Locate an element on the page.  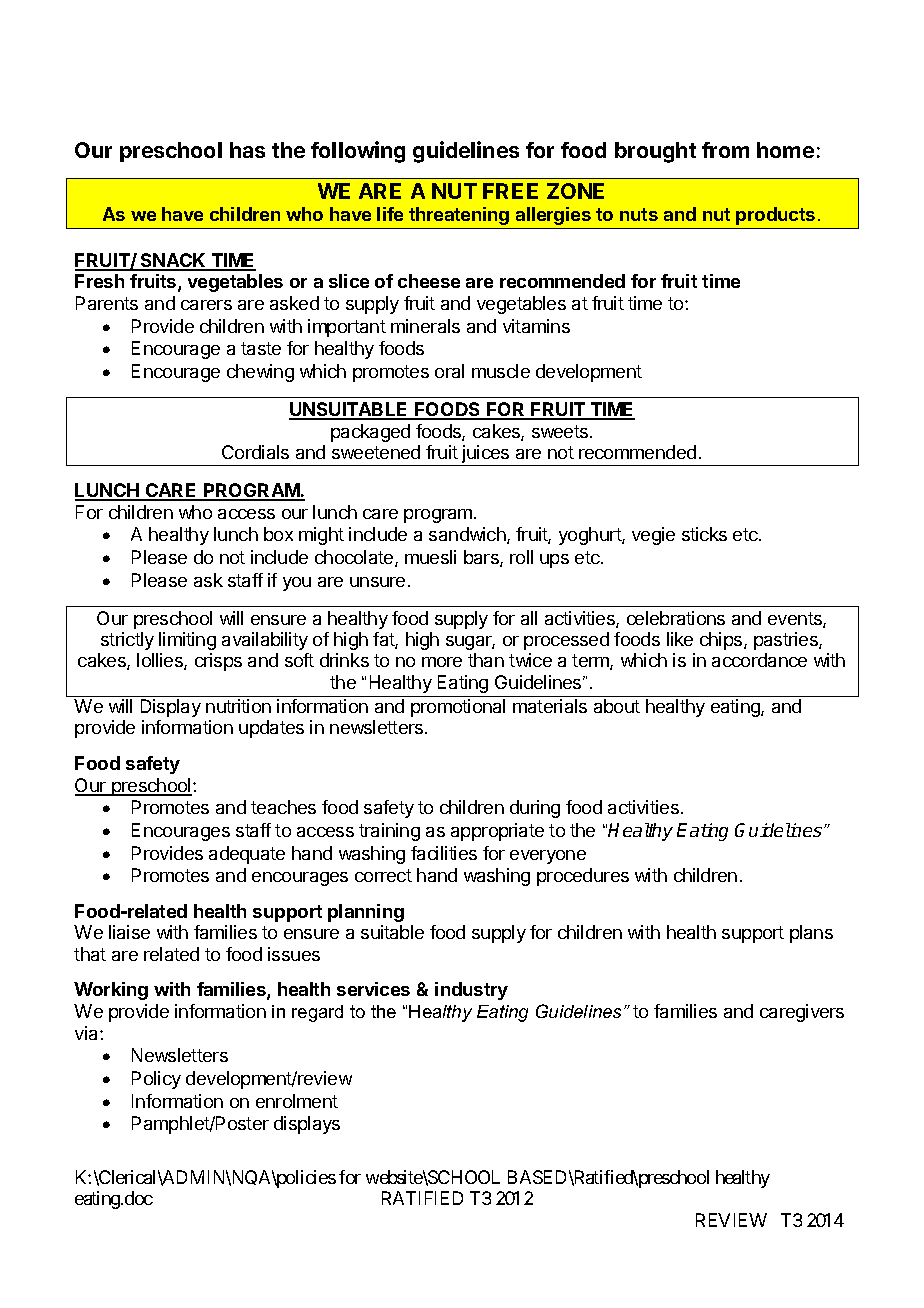
promotional is located at coordinates (458, 708).
